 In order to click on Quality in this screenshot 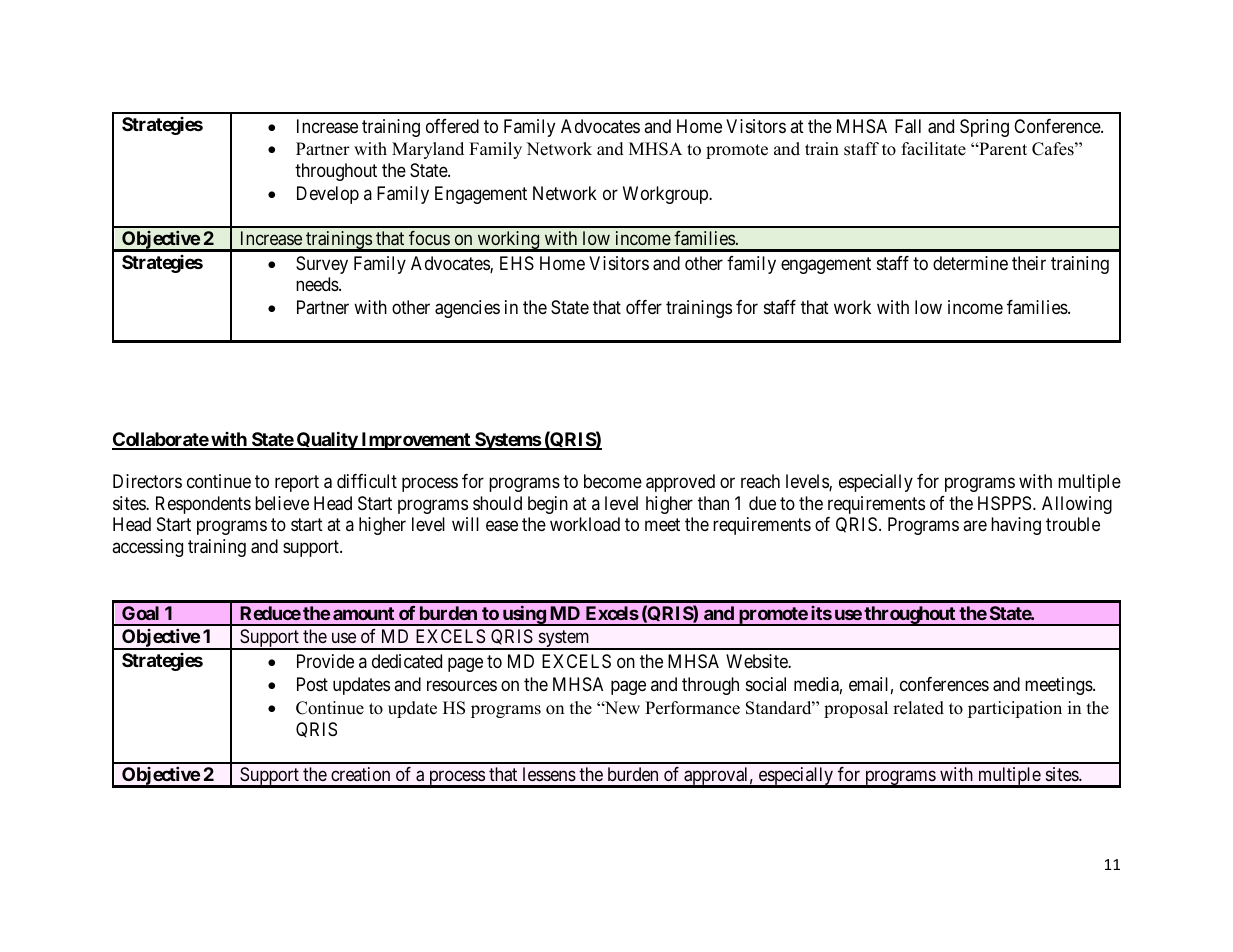, I will do `click(326, 440)`.
